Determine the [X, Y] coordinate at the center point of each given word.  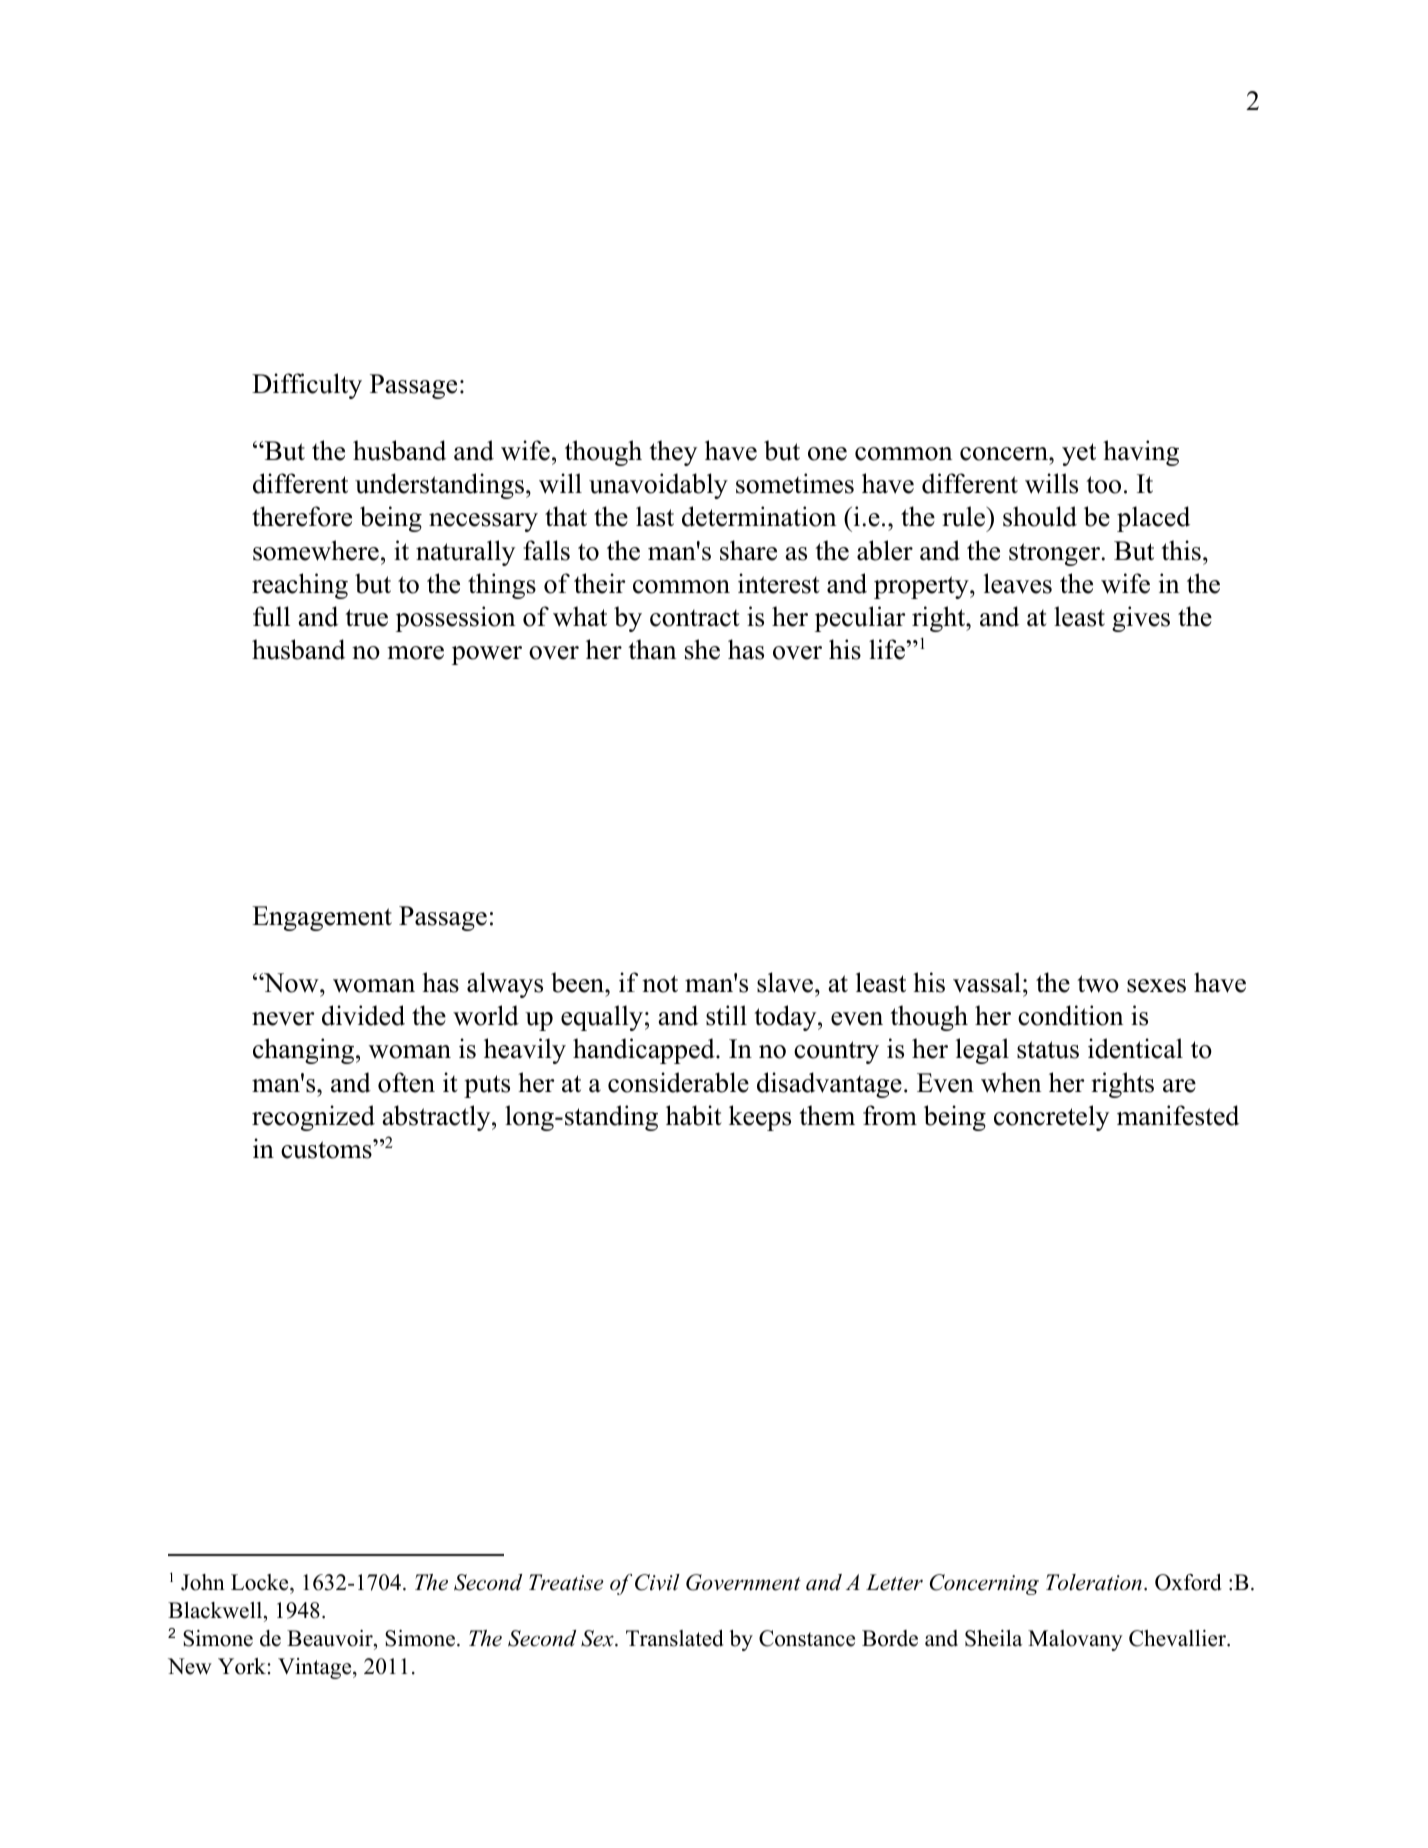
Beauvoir [331, 1640]
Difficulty [307, 386]
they [673, 453]
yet [1079, 454]
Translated [675, 1638]
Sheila [993, 1638]
